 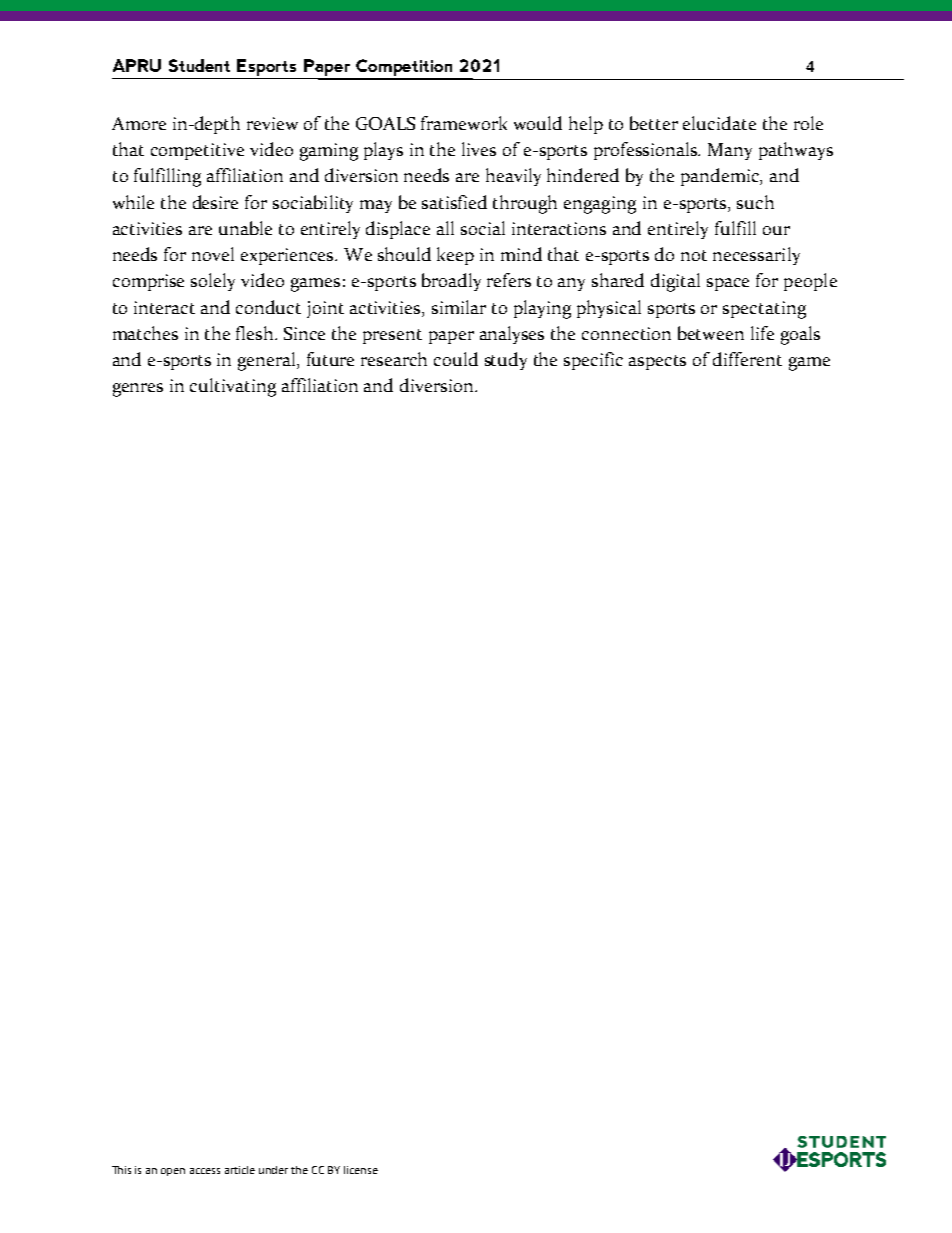 What do you see at coordinates (273, 1170) in the image?
I see `under` at bounding box center [273, 1170].
